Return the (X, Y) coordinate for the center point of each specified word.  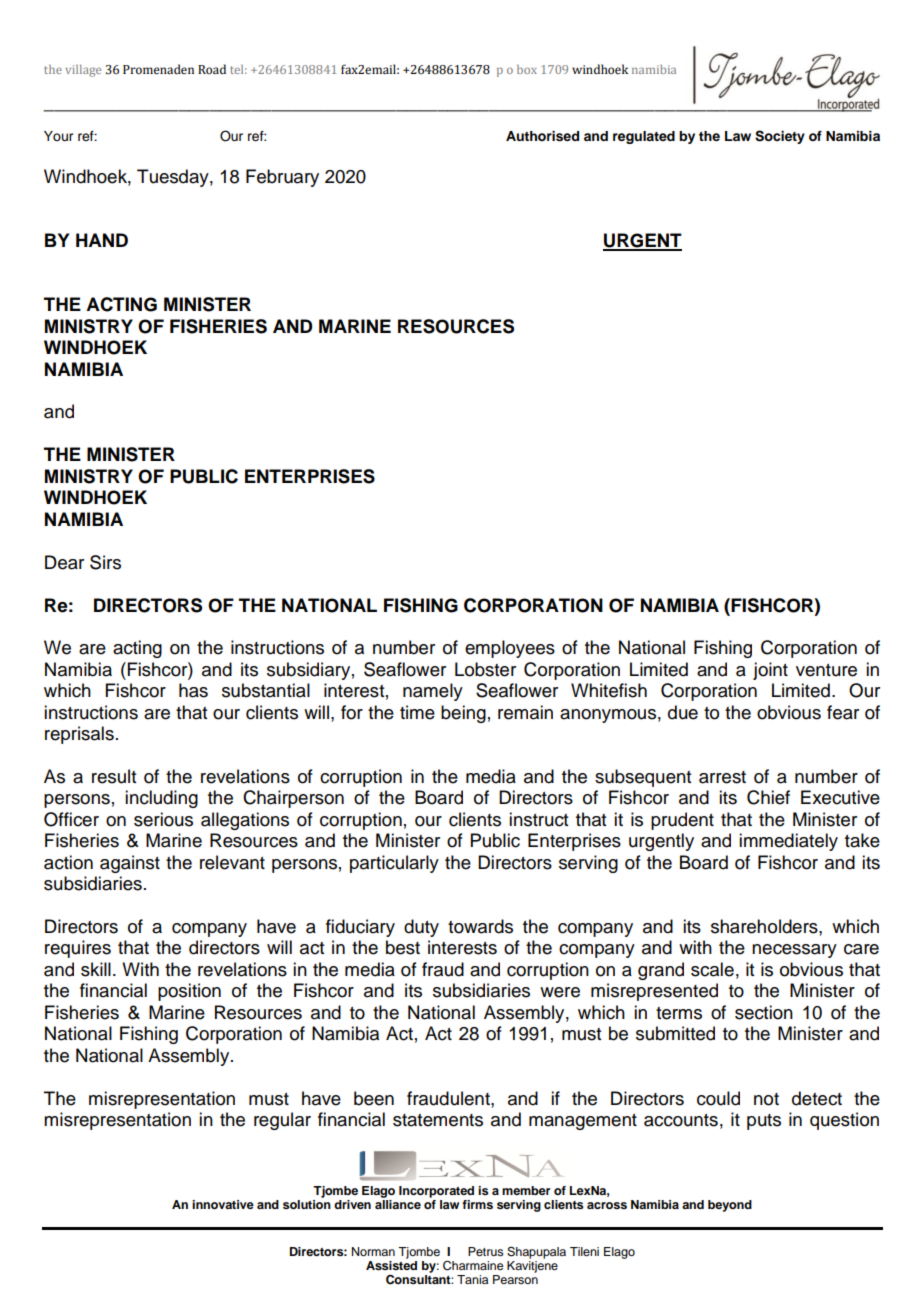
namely (433, 692)
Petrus (486, 1251)
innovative (223, 1204)
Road (212, 69)
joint (770, 671)
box (527, 69)
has (193, 690)
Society (780, 137)
